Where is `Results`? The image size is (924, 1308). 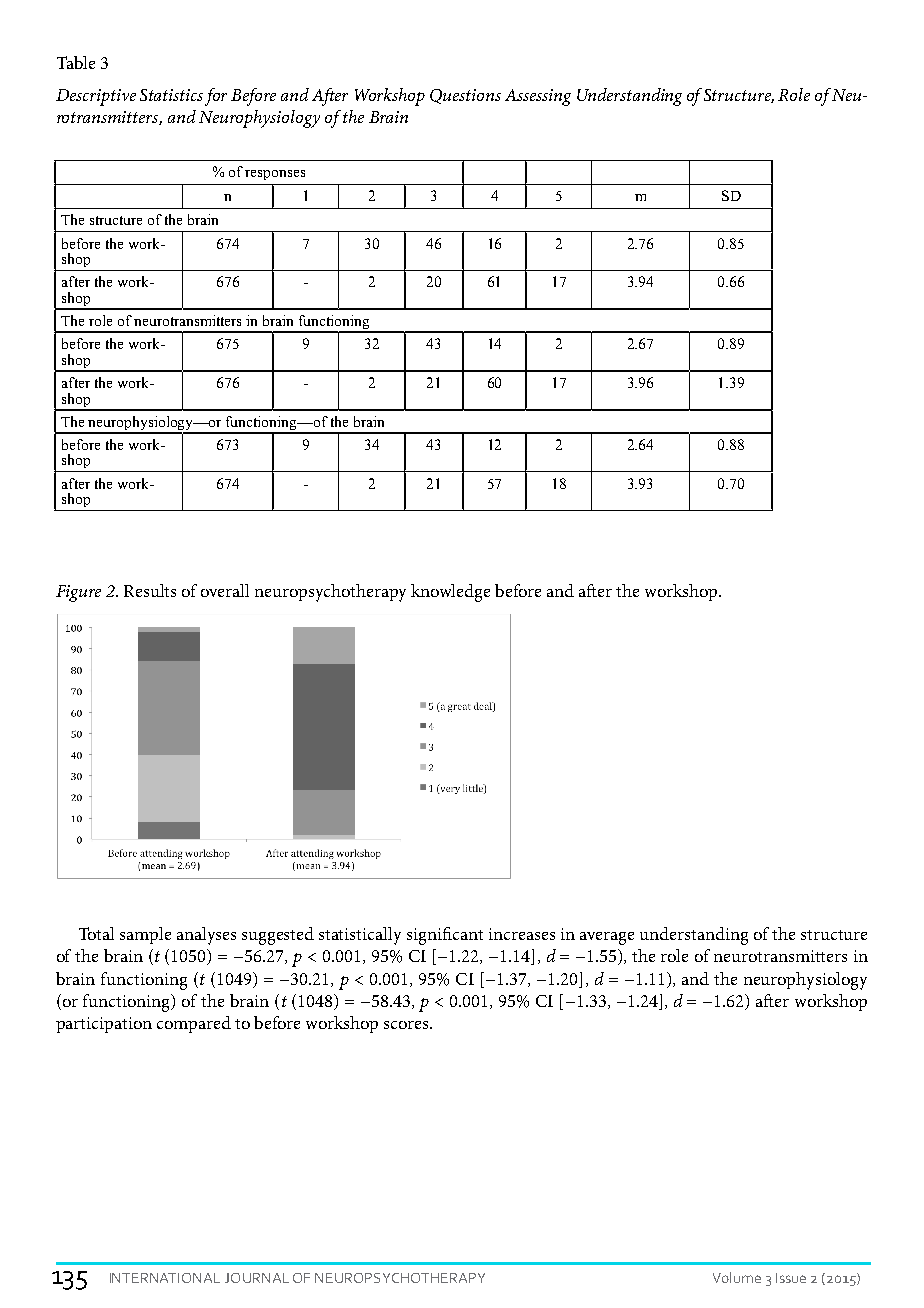 Results is located at coordinates (150, 590).
